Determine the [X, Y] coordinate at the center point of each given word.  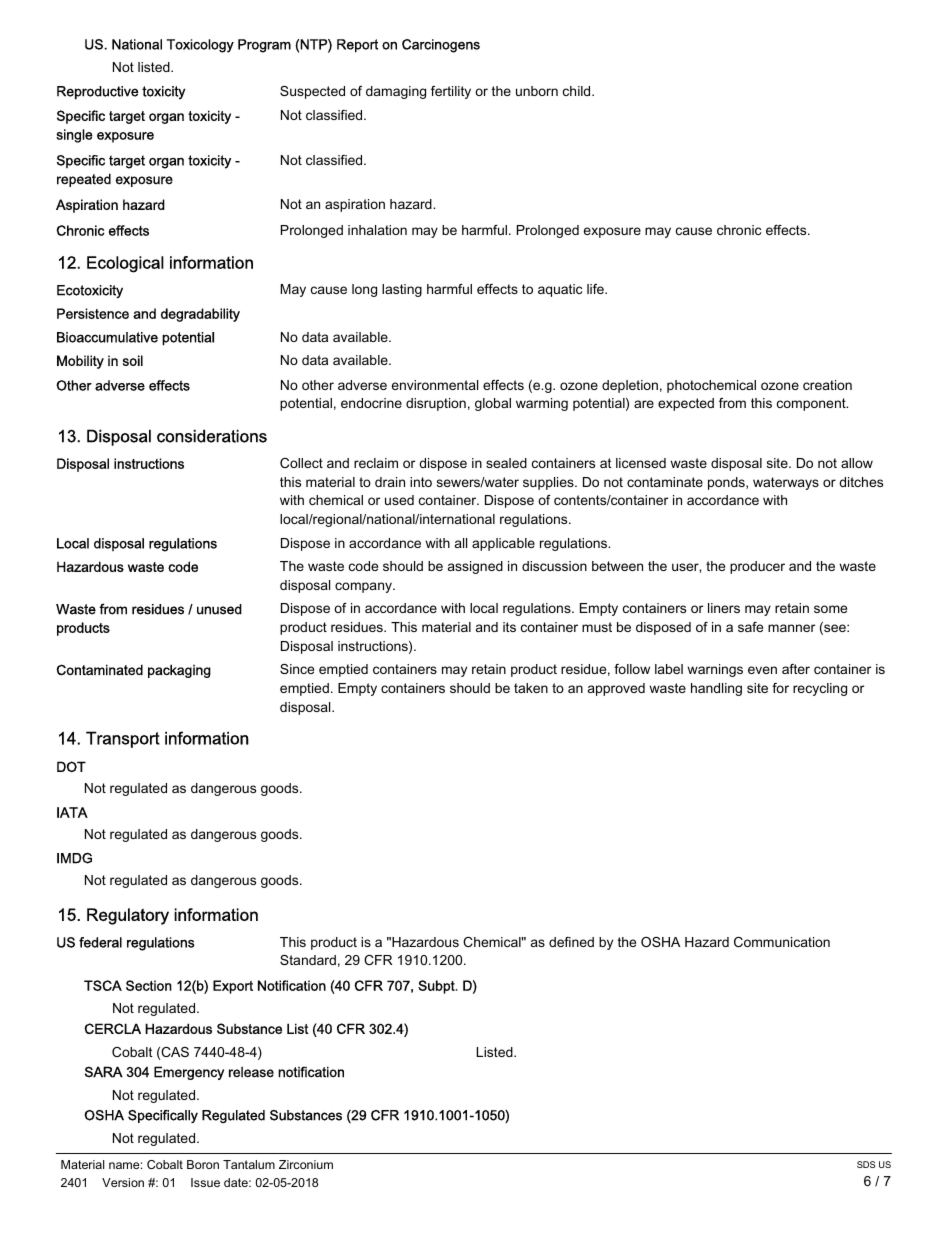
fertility [451, 92]
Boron [203, 1164]
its [509, 627]
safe [750, 627]
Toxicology [200, 46]
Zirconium [306, 1164]
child [578, 91]
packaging [179, 671]
